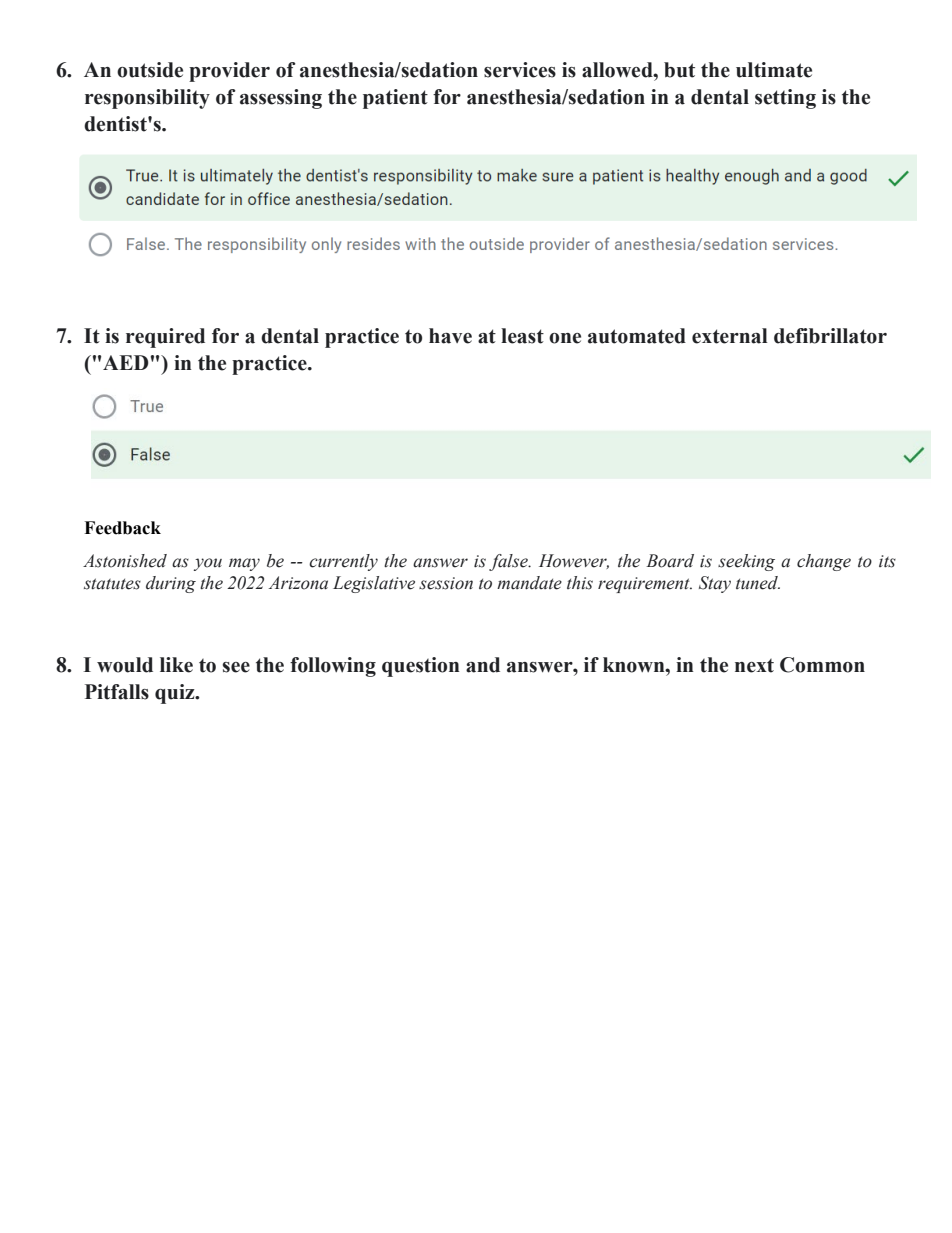 This image has width=952, height=1233. Describe the element at coordinates (522, 336) in the image. I see `least` at that location.
